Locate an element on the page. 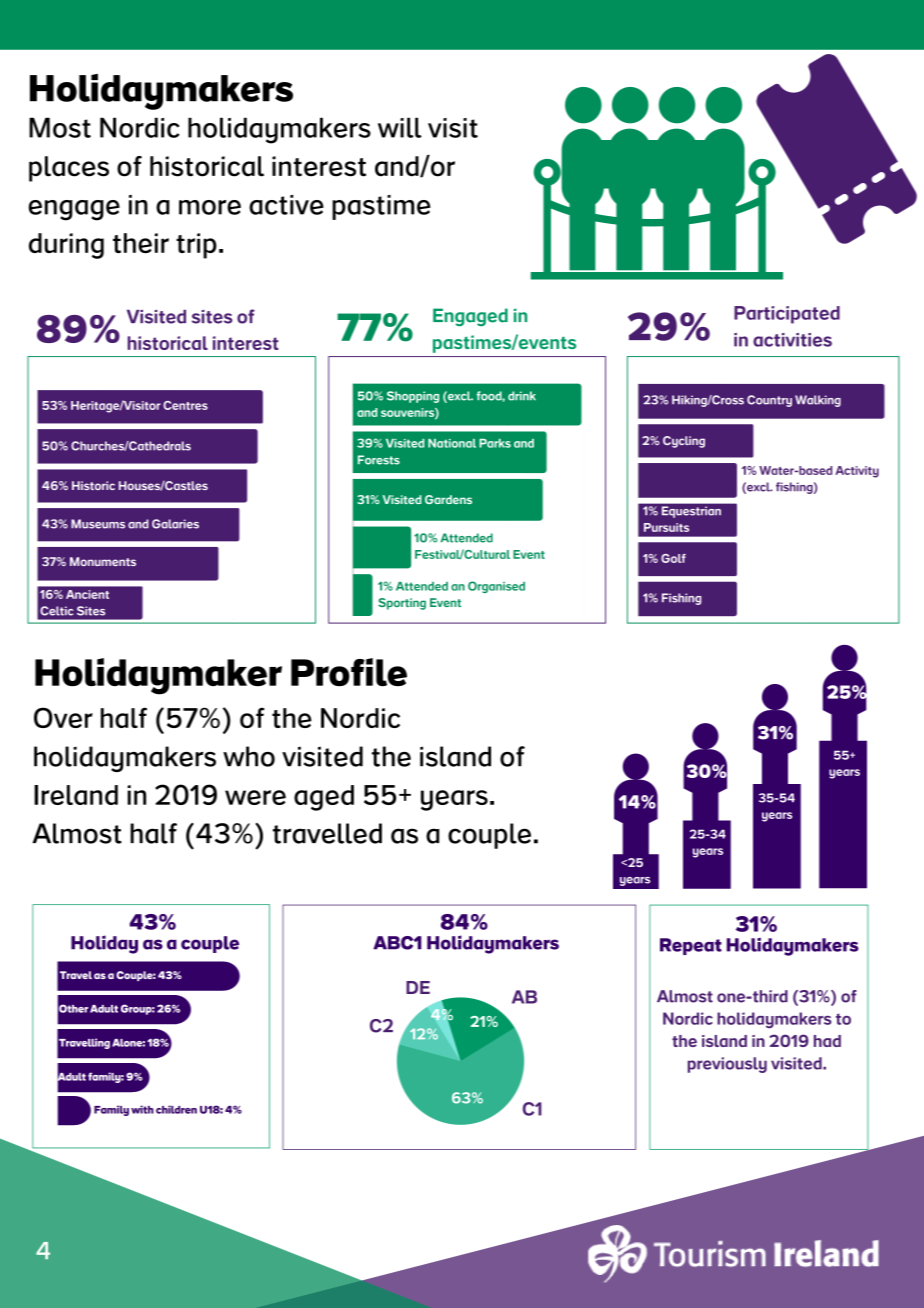  National is located at coordinates (452, 443).
